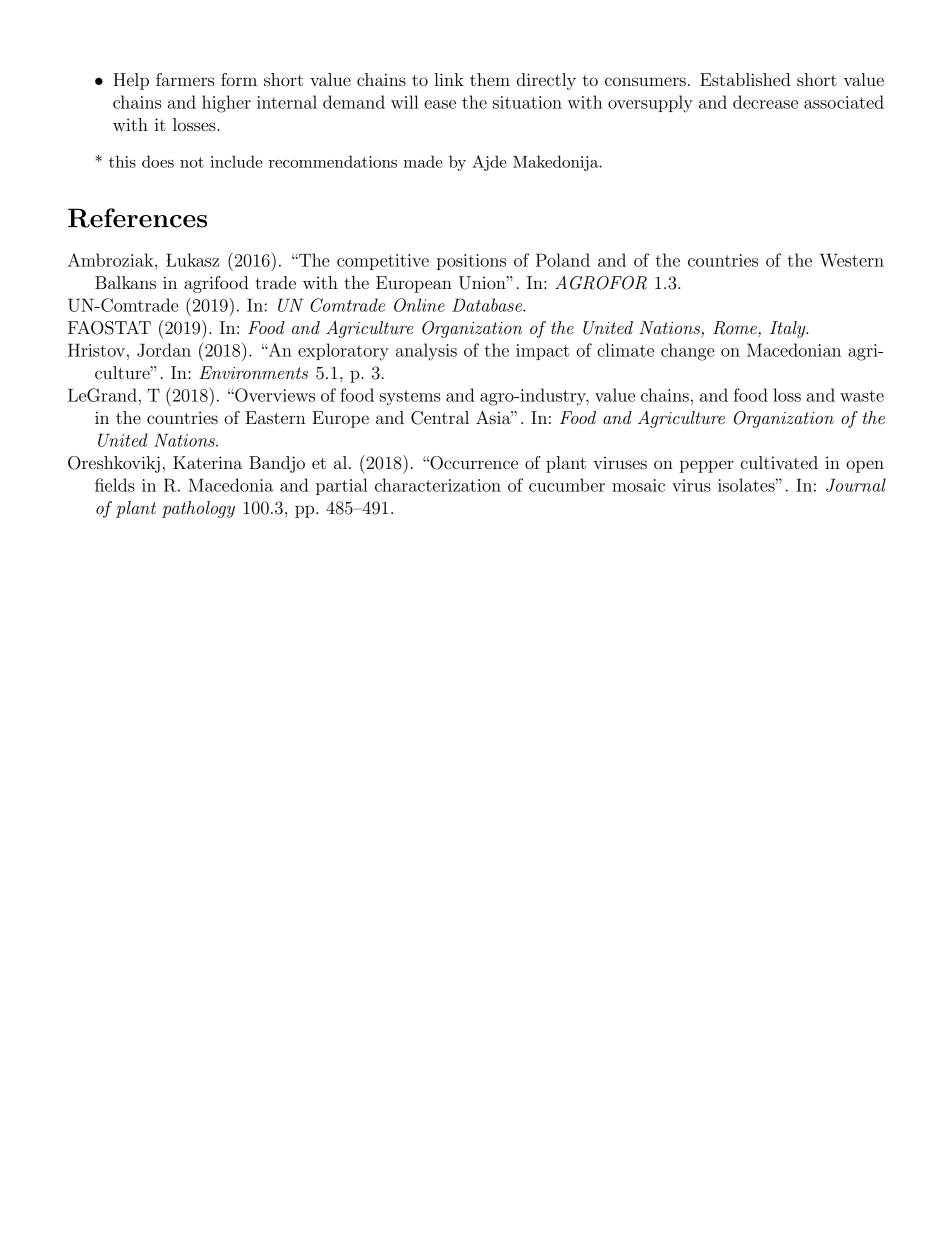 This image has width=952, height=1233. I want to click on characterization, so click(438, 485).
